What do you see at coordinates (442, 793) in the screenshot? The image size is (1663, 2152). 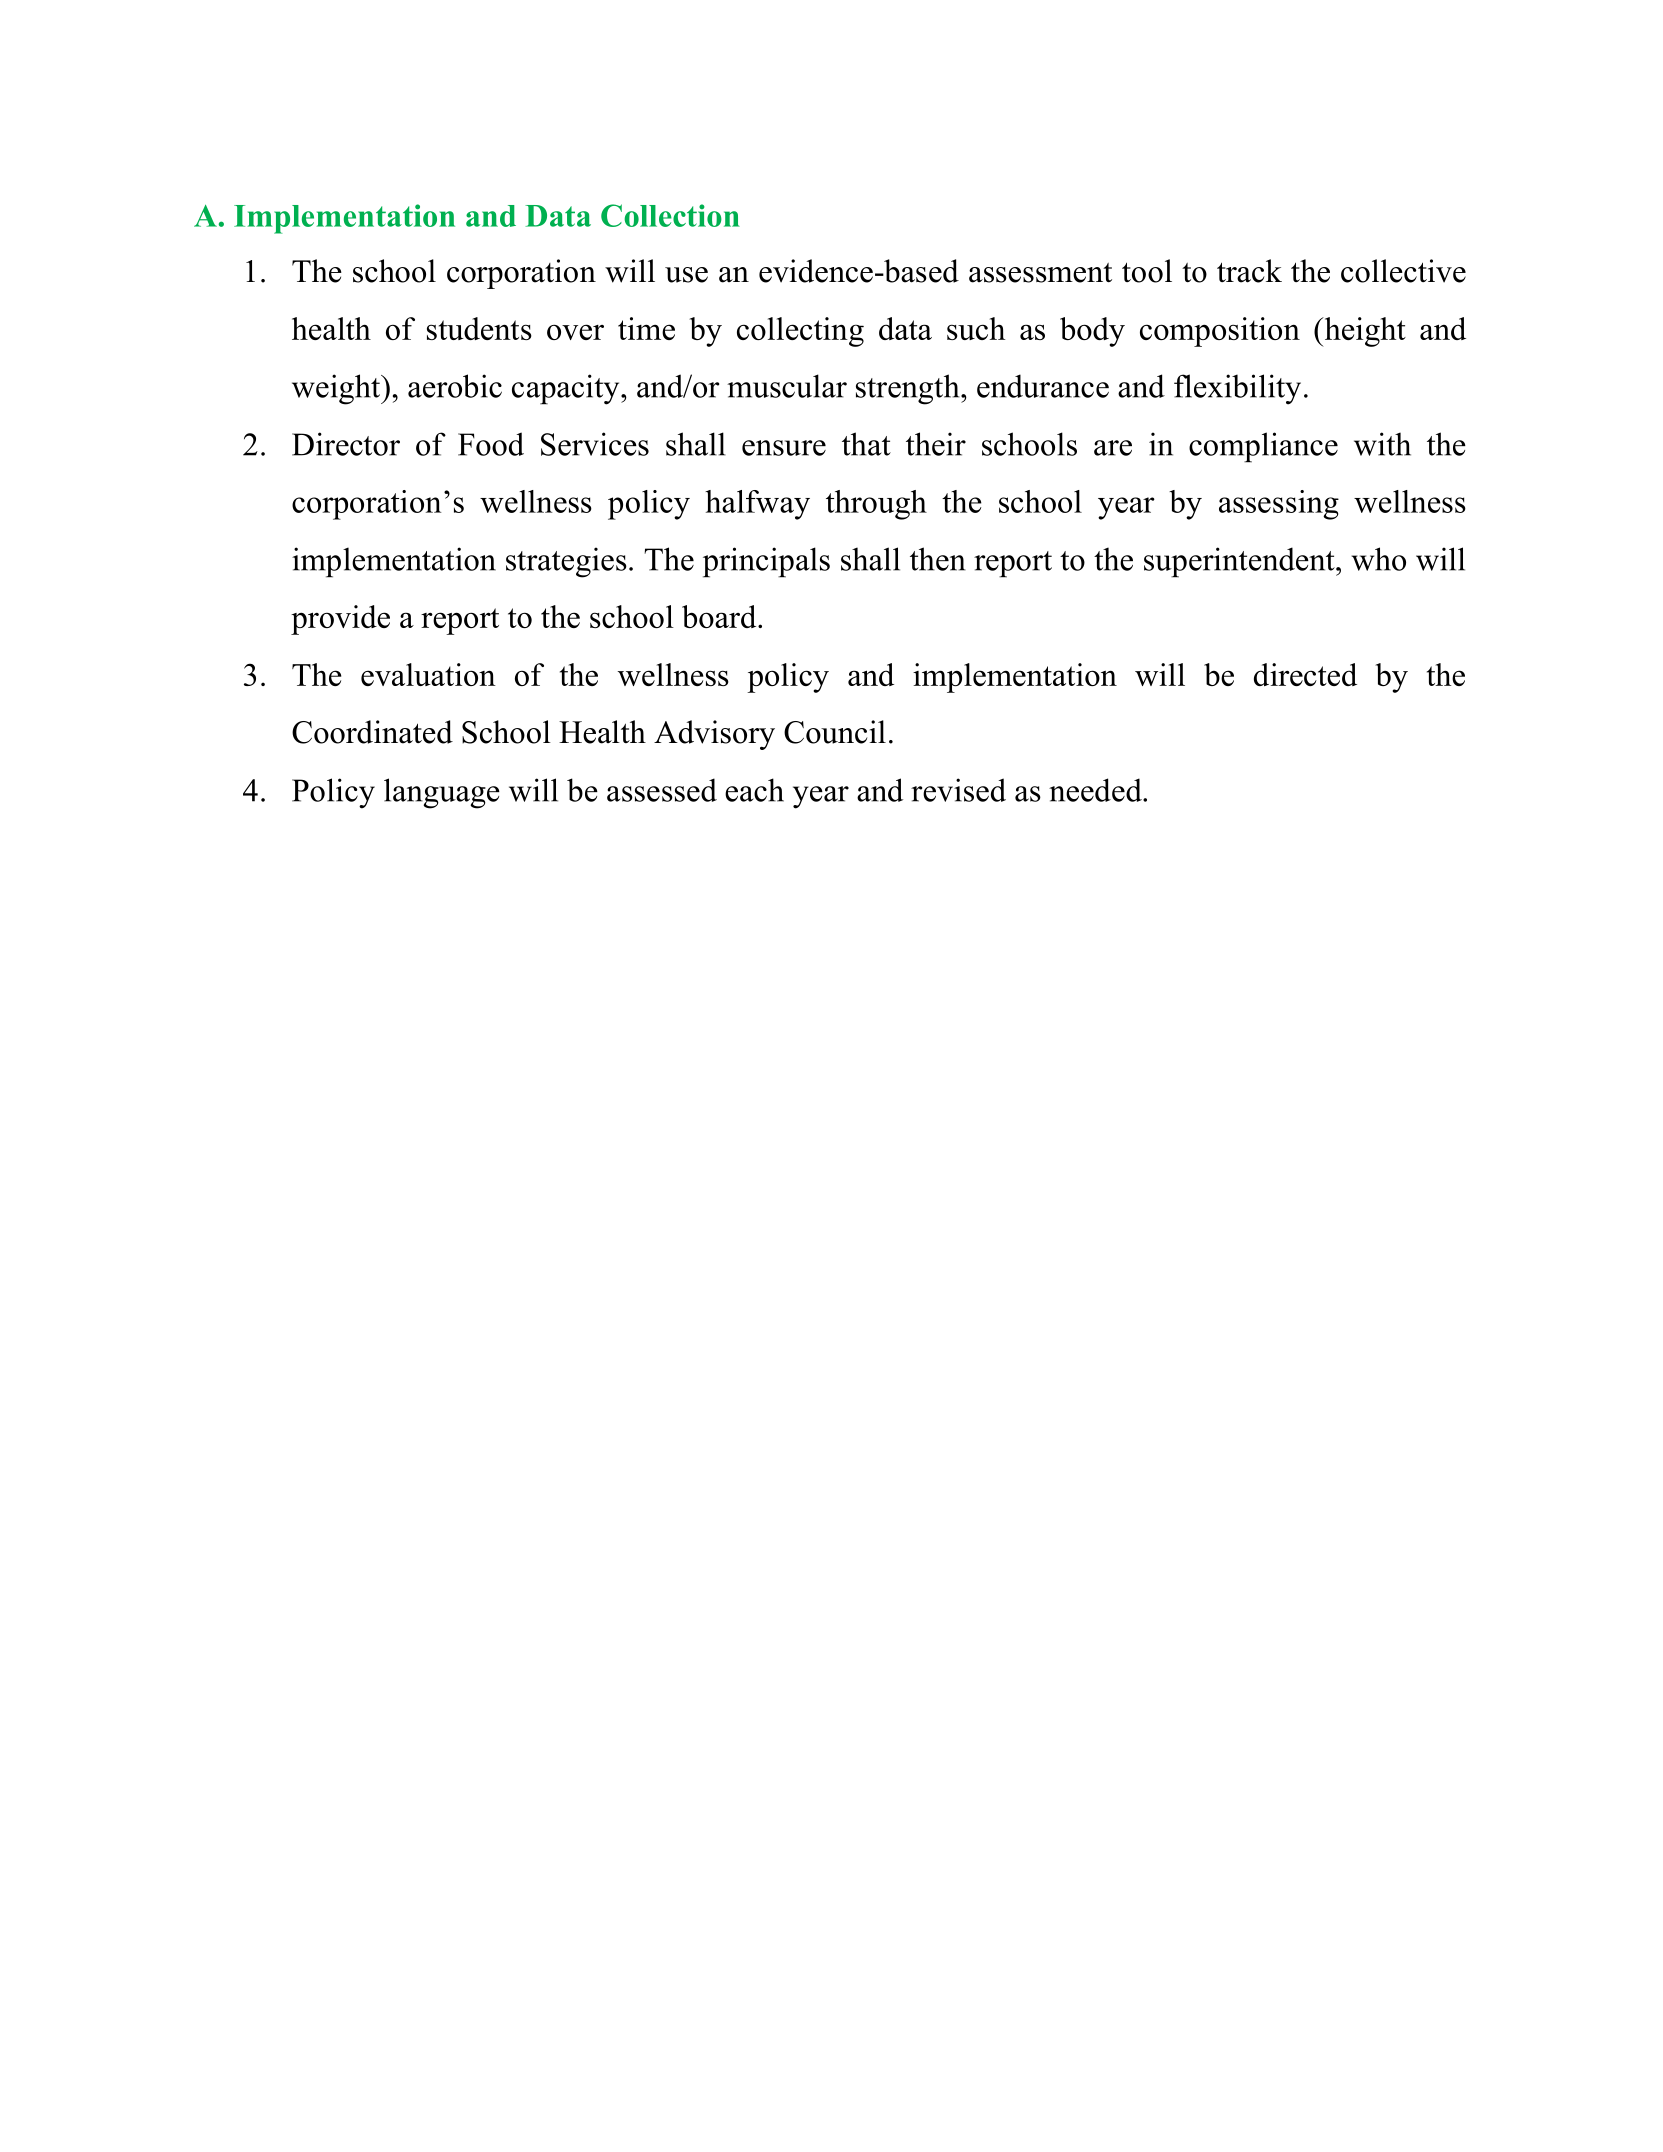 I see `language` at bounding box center [442, 793].
